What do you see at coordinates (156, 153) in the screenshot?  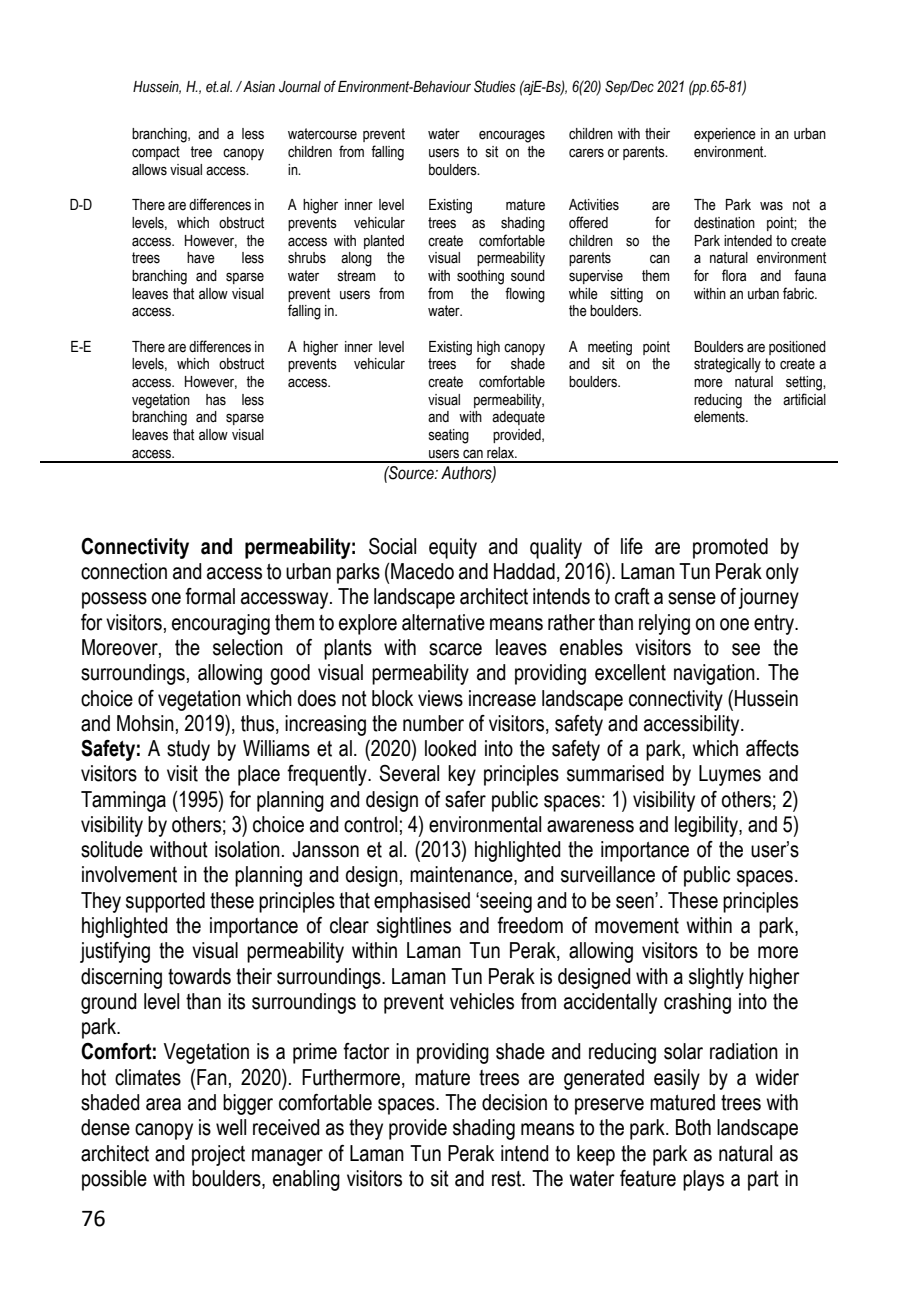 I see `compact` at bounding box center [156, 153].
